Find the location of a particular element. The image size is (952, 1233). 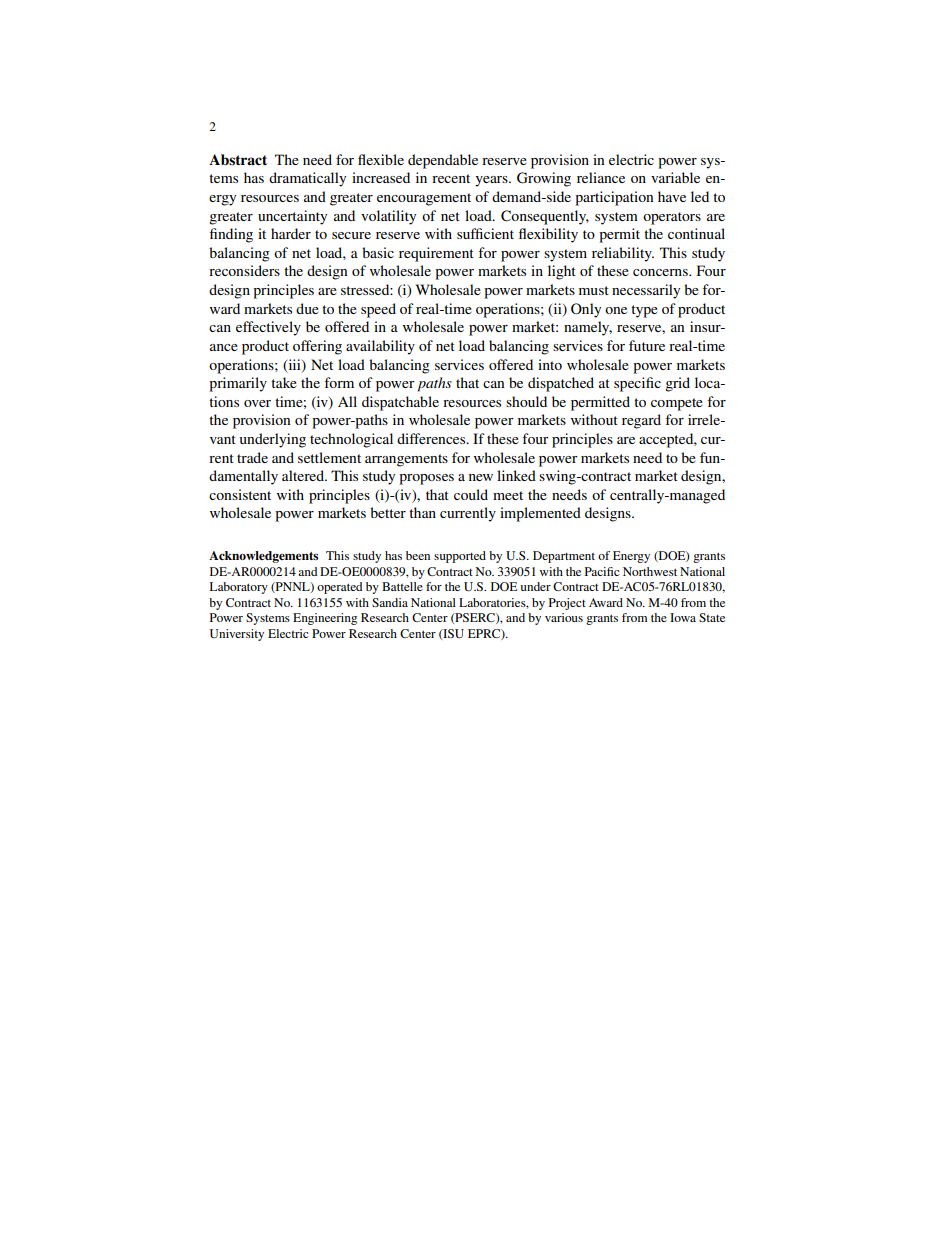

dramatically is located at coordinates (307, 179).
